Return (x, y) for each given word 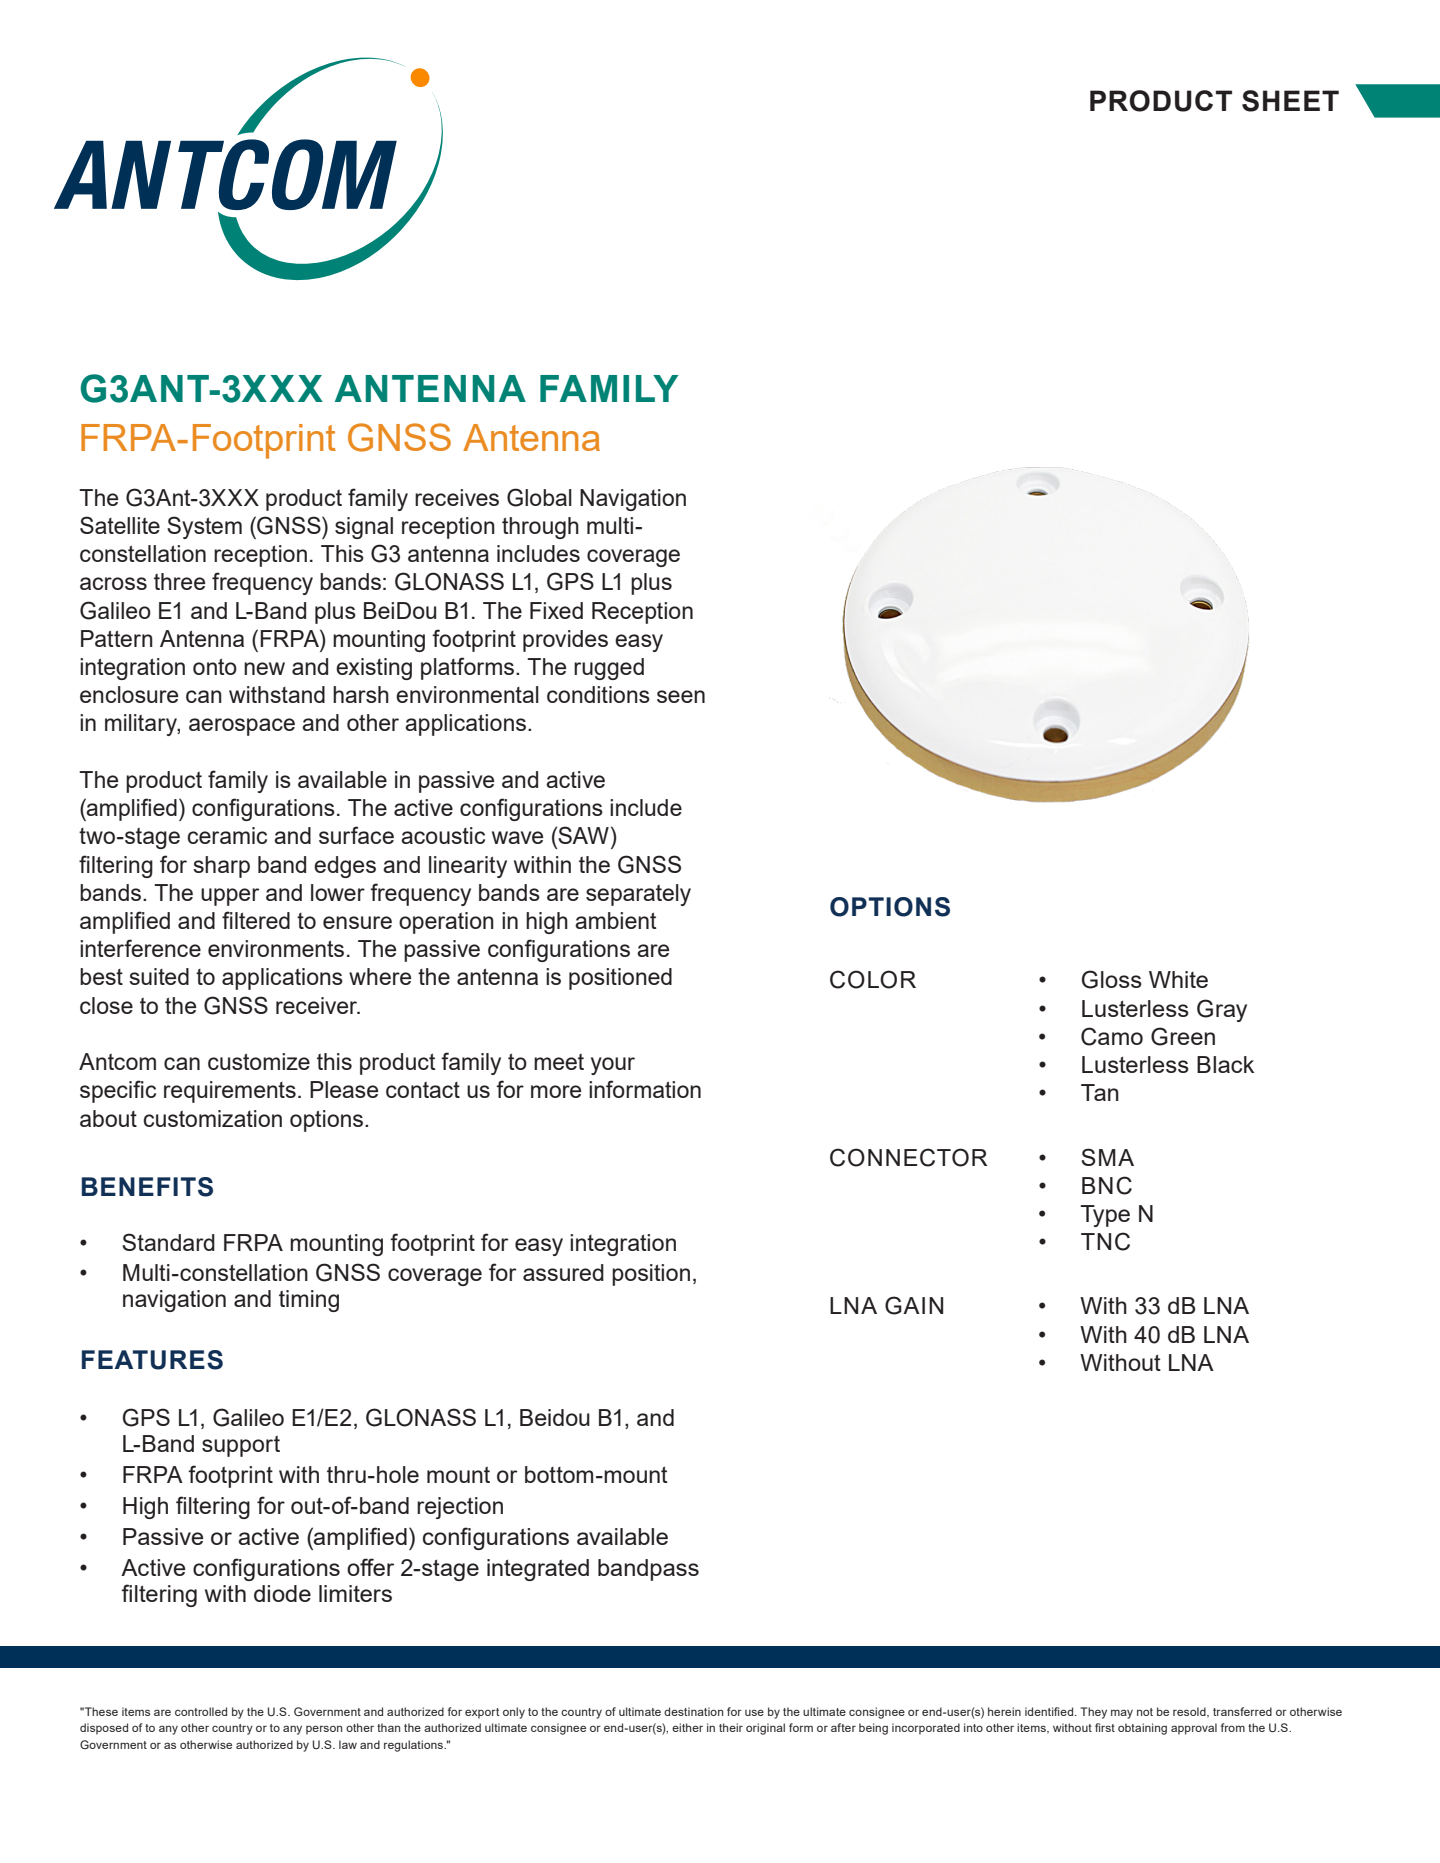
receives (457, 497)
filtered (256, 920)
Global (539, 497)
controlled (201, 1711)
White (1178, 979)
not (1145, 1712)
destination (693, 1711)
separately (638, 895)
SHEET (1290, 101)
